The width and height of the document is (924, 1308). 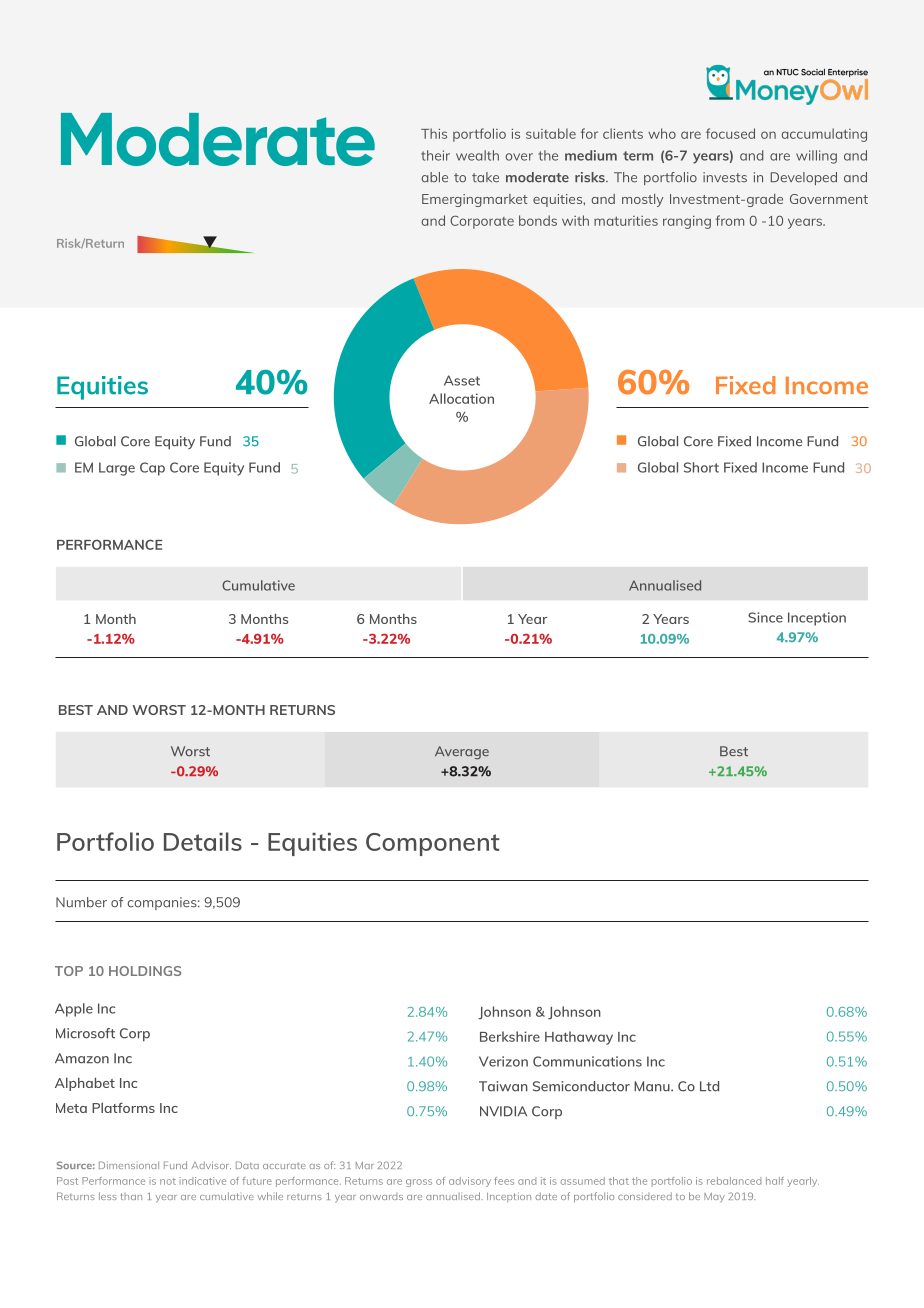 I want to click on rebalanced, so click(x=734, y=1181).
